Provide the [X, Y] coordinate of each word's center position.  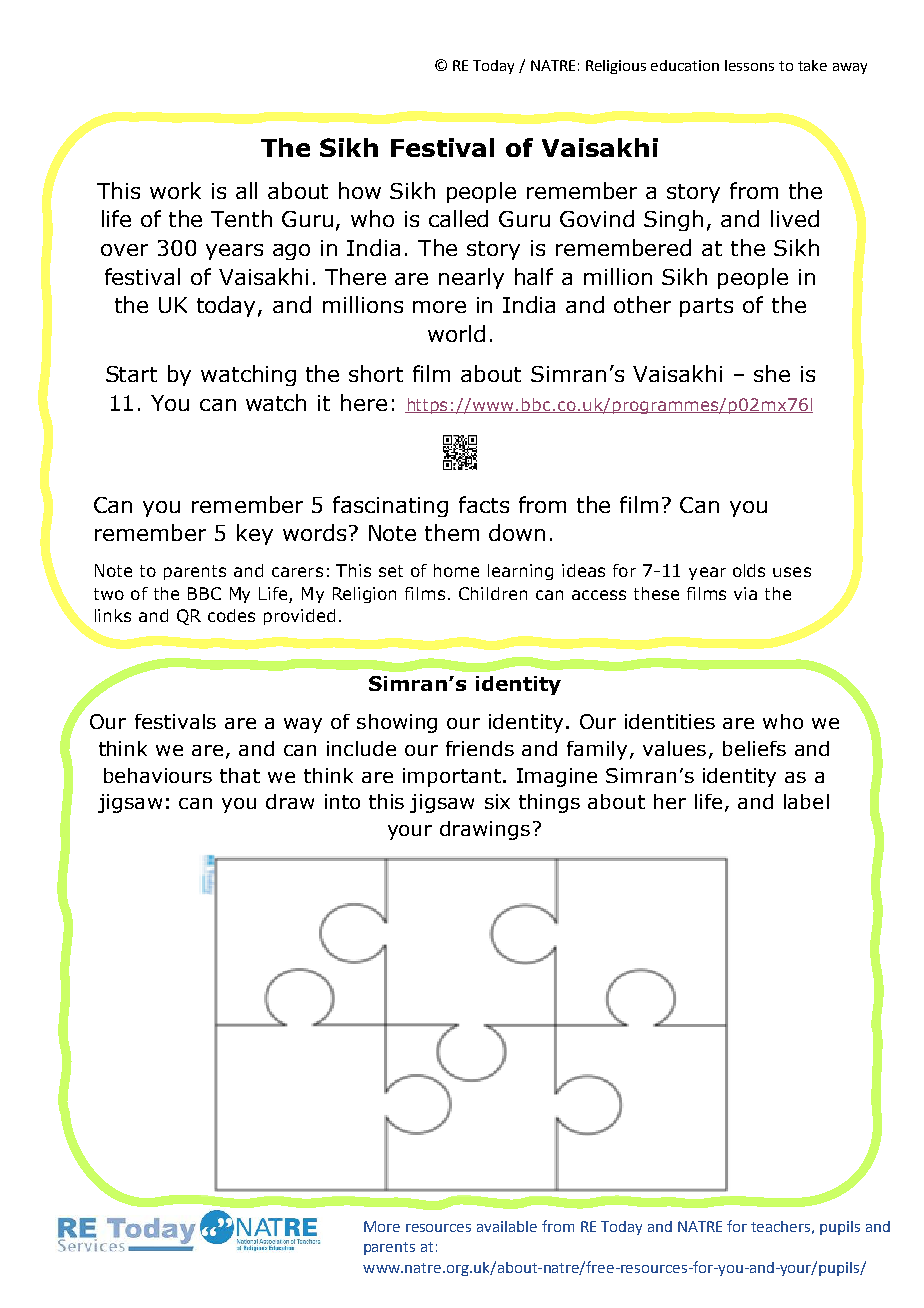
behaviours [158, 775]
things [549, 803]
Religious [616, 67]
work [175, 190]
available [507, 1226]
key [255, 534]
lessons [749, 65]
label [806, 801]
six [497, 801]
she [772, 373]
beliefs [754, 748]
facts [484, 504]
